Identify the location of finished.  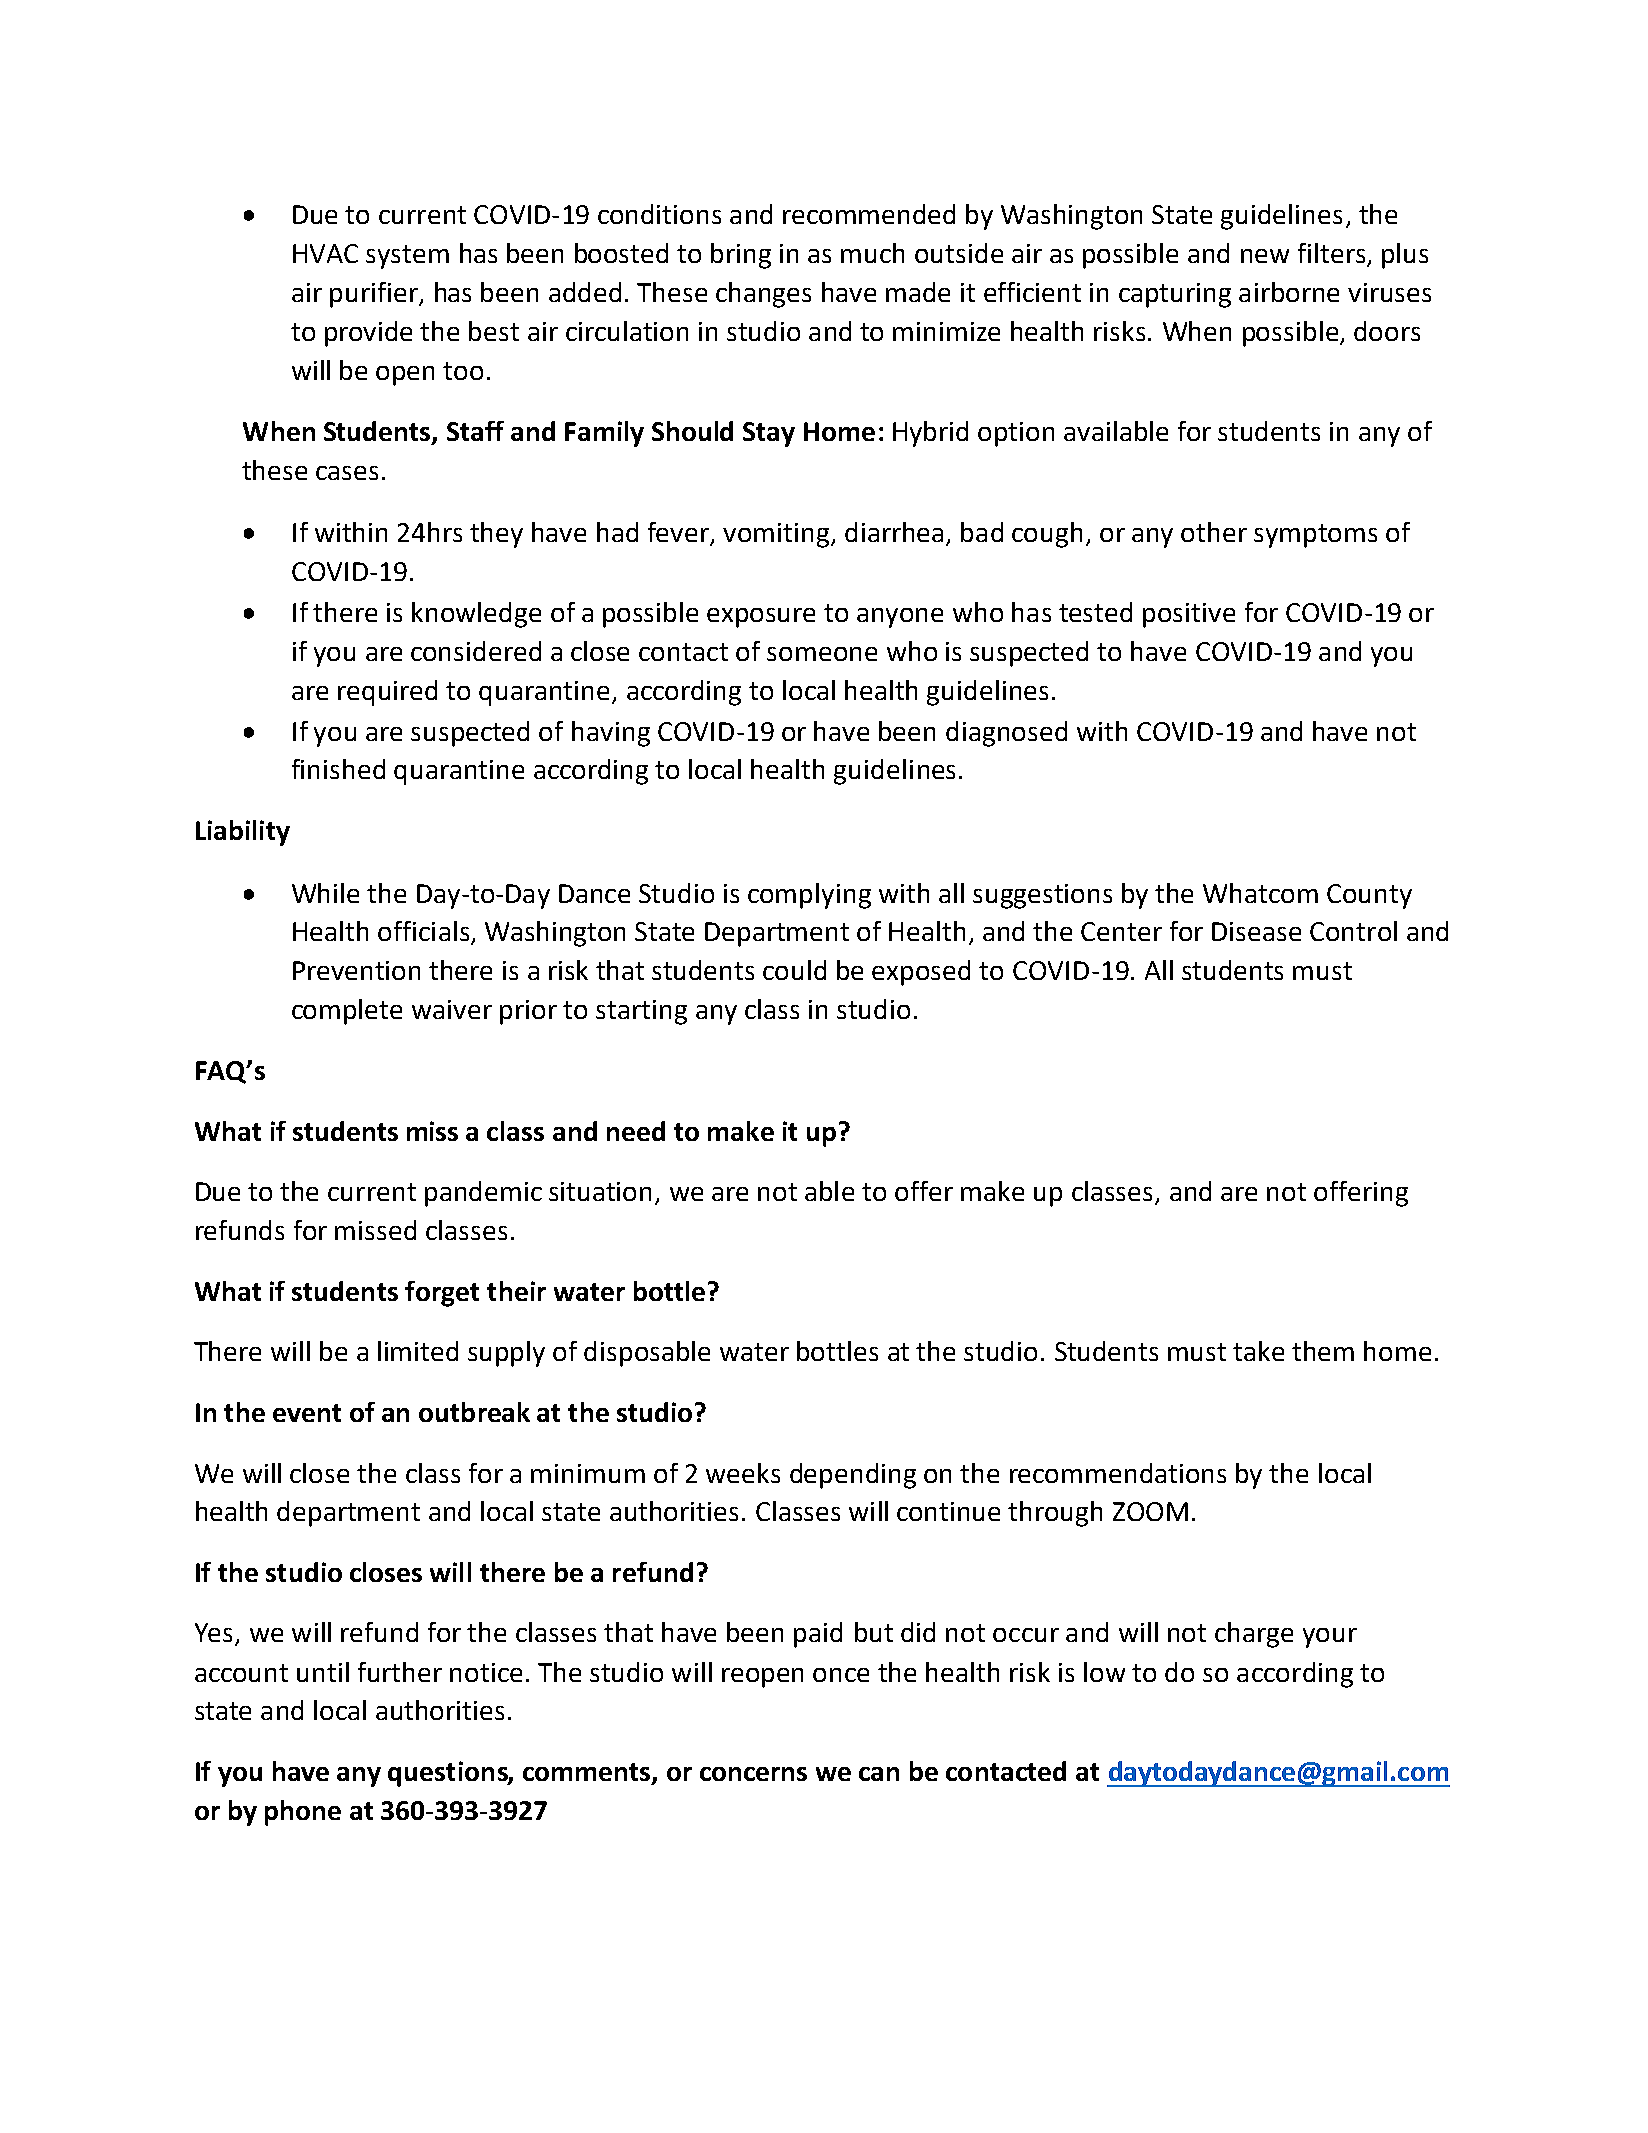
(338, 769).
